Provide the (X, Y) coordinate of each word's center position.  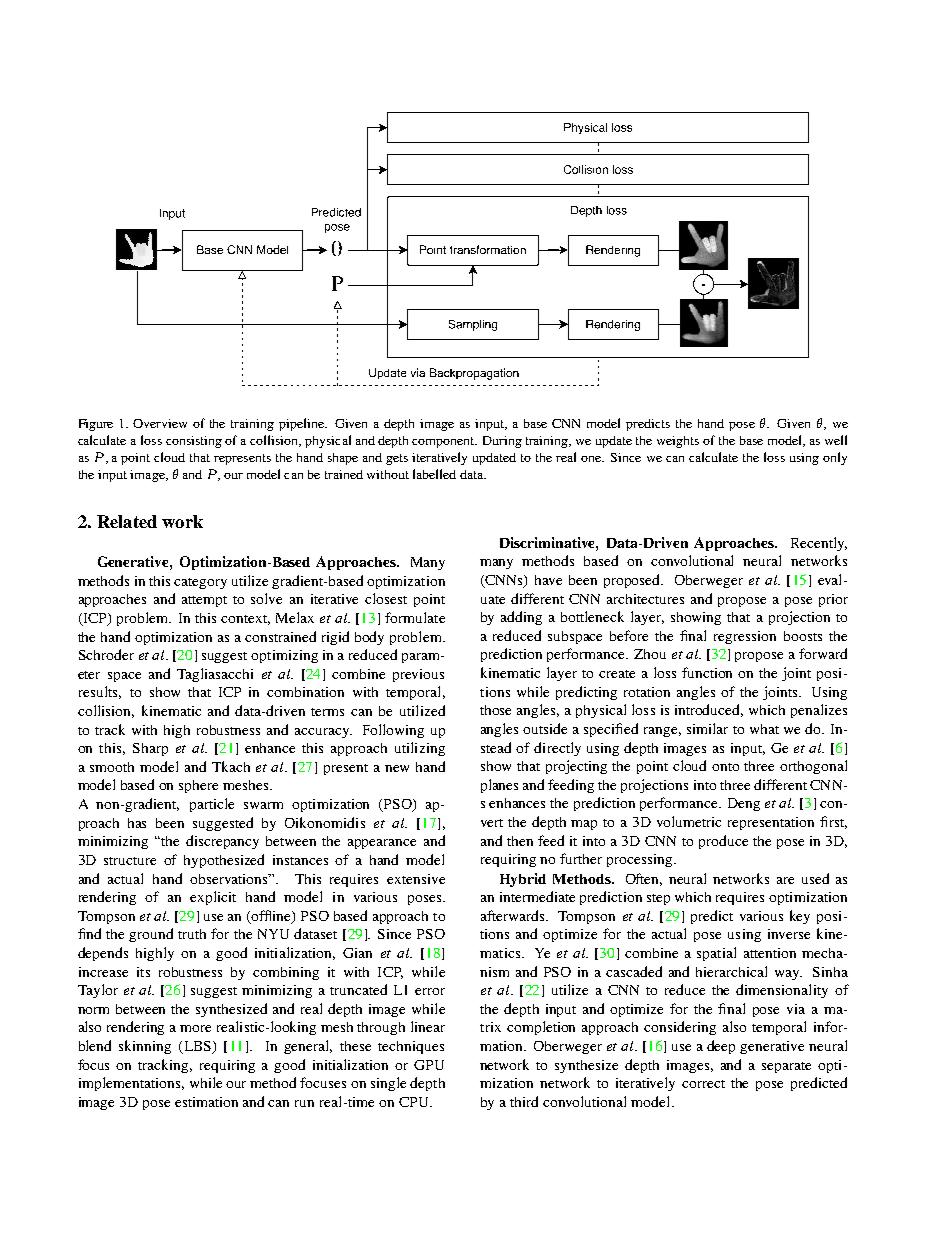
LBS (197, 1047)
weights (678, 442)
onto (725, 767)
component (444, 442)
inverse (789, 934)
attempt (204, 601)
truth (192, 934)
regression (745, 637)
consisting (194, 442)
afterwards (514, 915)
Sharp (150, 749)
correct (703, 1084)
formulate (415, 617)
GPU (429, 1065)
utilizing (420, 749)
